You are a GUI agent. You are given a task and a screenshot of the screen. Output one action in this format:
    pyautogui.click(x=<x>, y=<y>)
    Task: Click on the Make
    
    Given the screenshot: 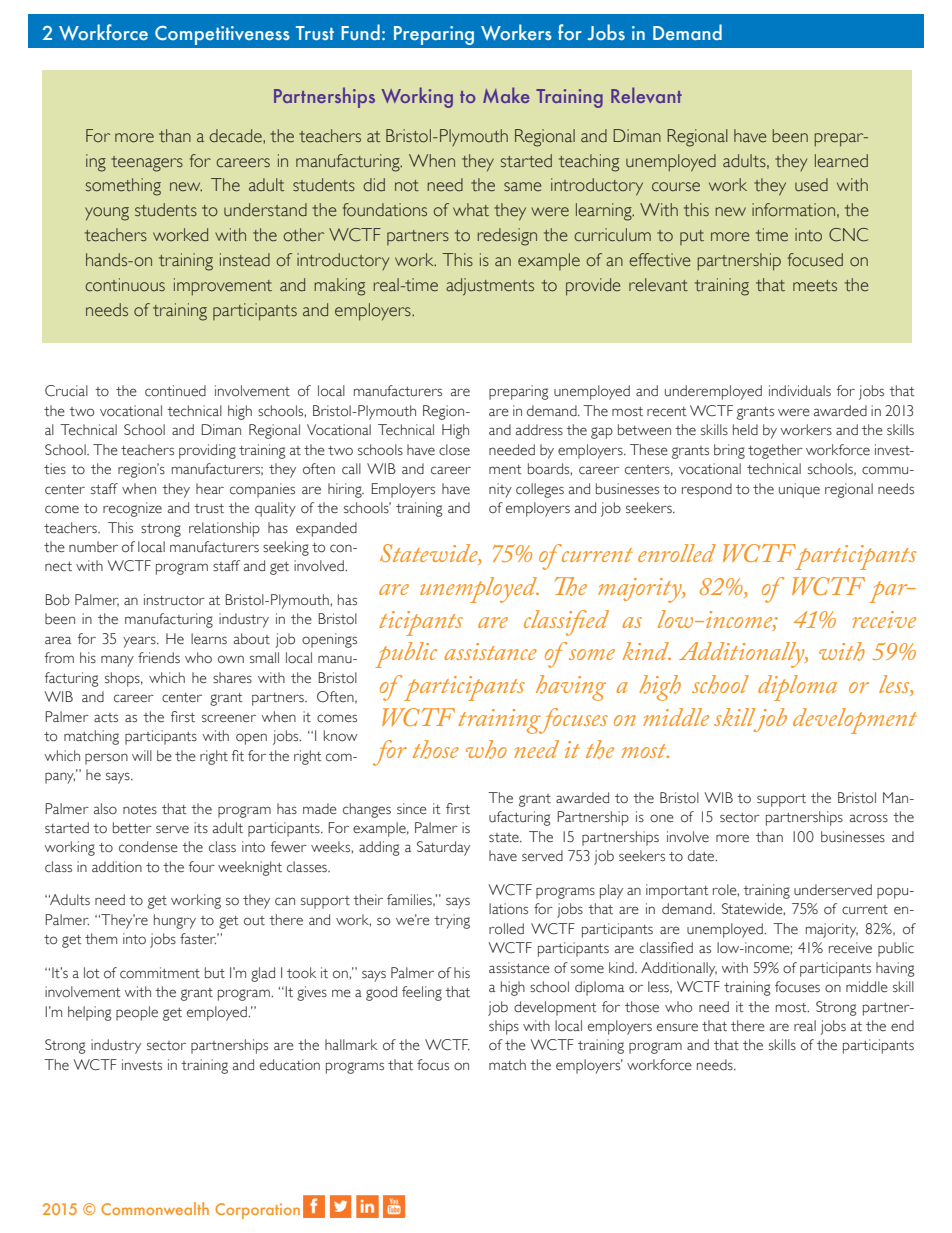 What is the action you would take?
    pyautogui.click(x=506, y=95)
